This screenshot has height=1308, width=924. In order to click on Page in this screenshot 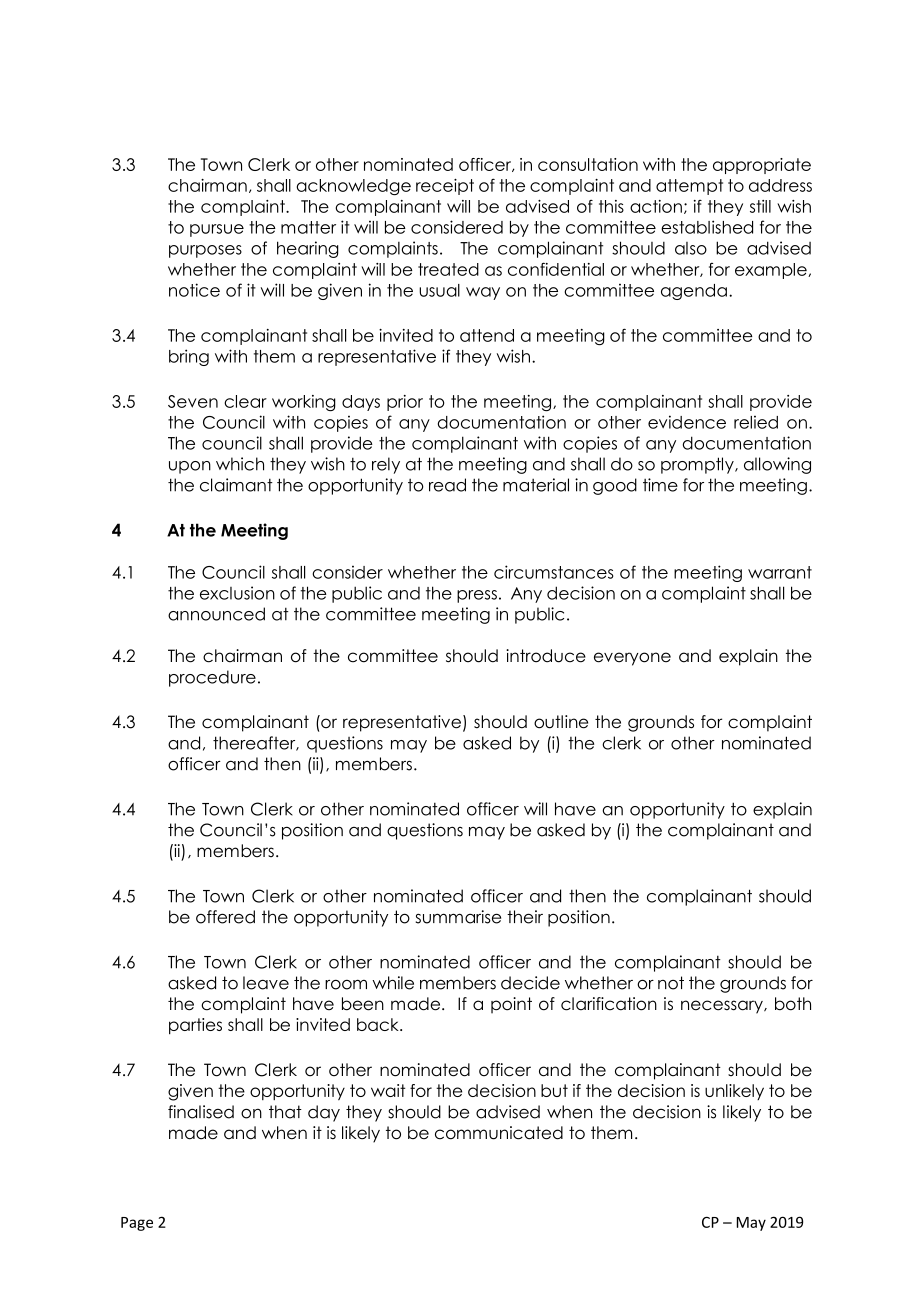, I will do `click(137, 1224)`.
